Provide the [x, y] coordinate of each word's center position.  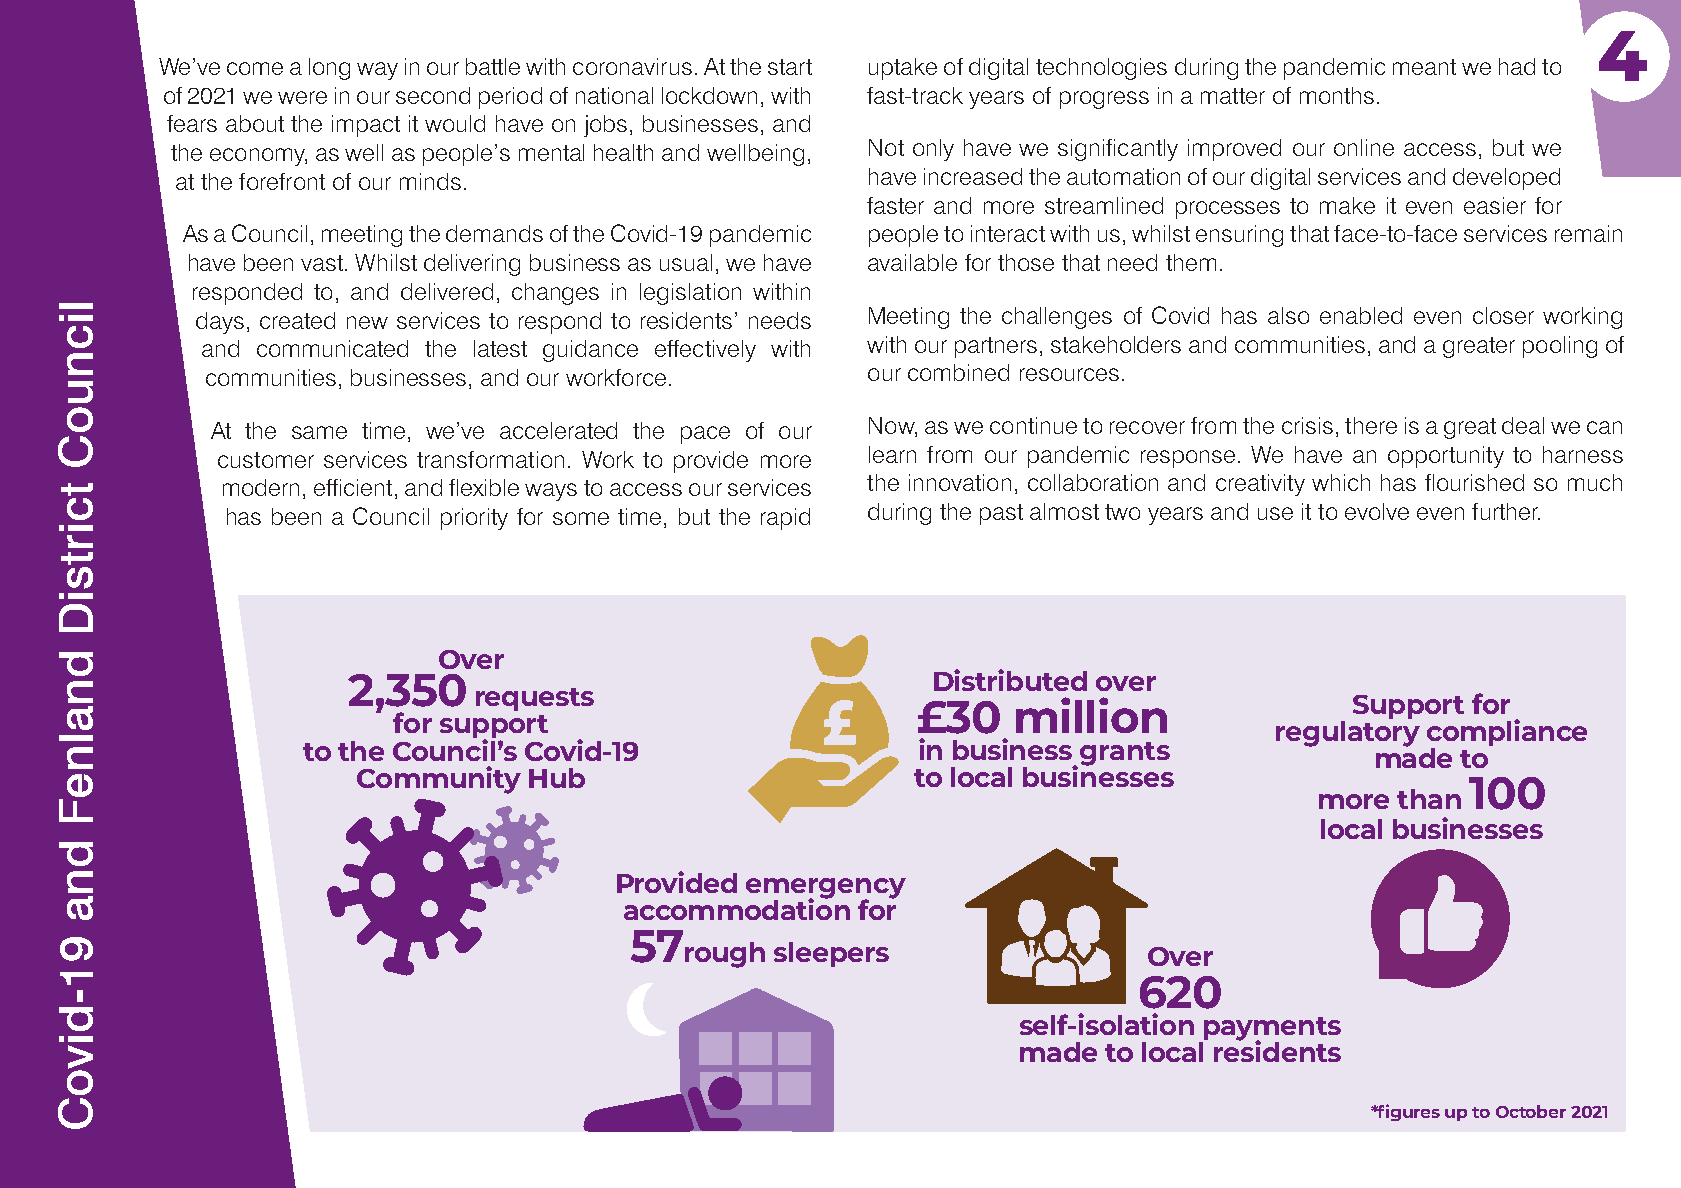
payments [1271, 1030]
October [1531, 1111]
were [302, 97]
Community [439, 780]
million [1091, 715]
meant [1424, 67]
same [319, 432]
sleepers [831, 954]
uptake [903, 69]
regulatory [1348, 734]
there [1371, 425]
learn [892, 454]
